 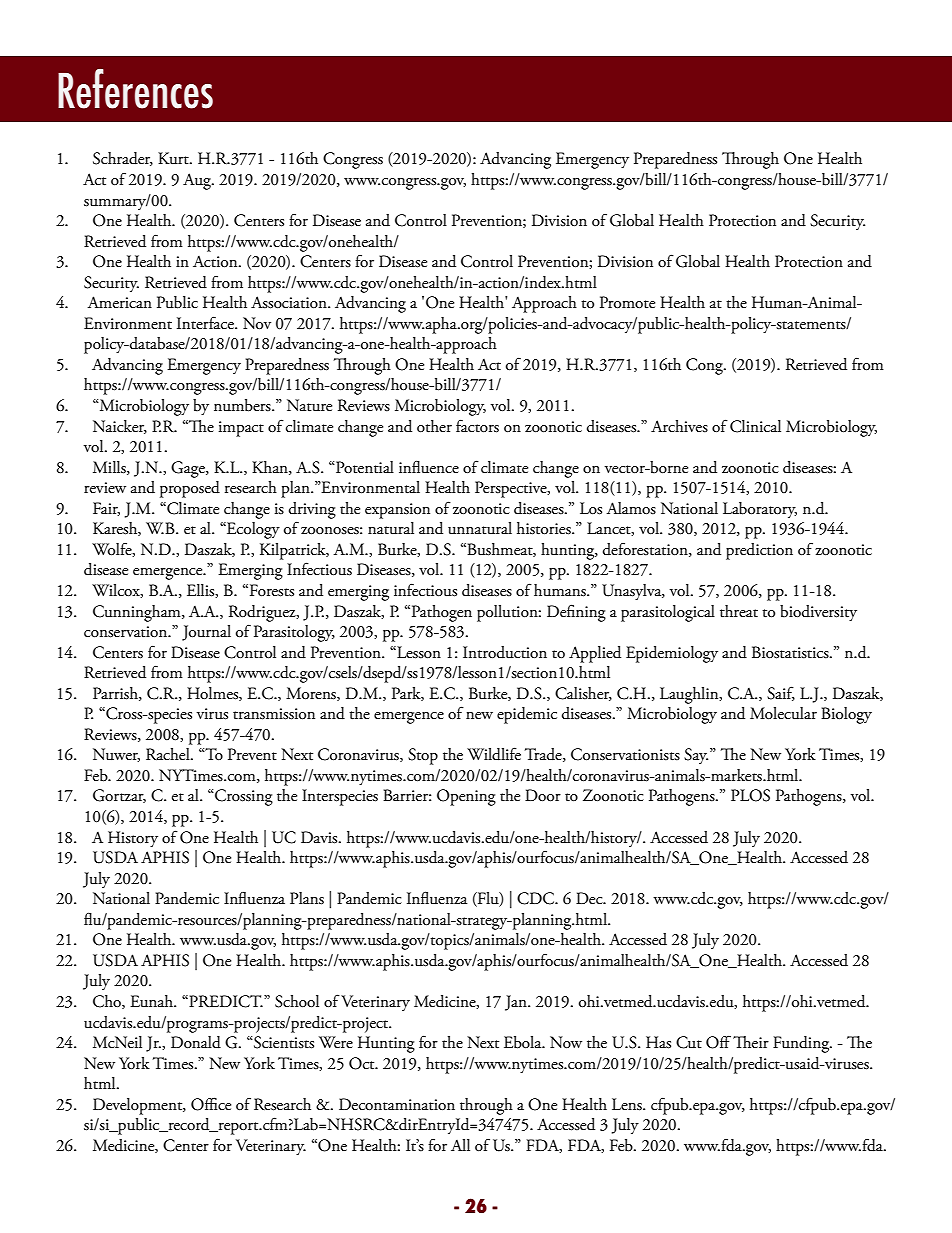 I want to click on Kurt, so click(x=174, y=158).
